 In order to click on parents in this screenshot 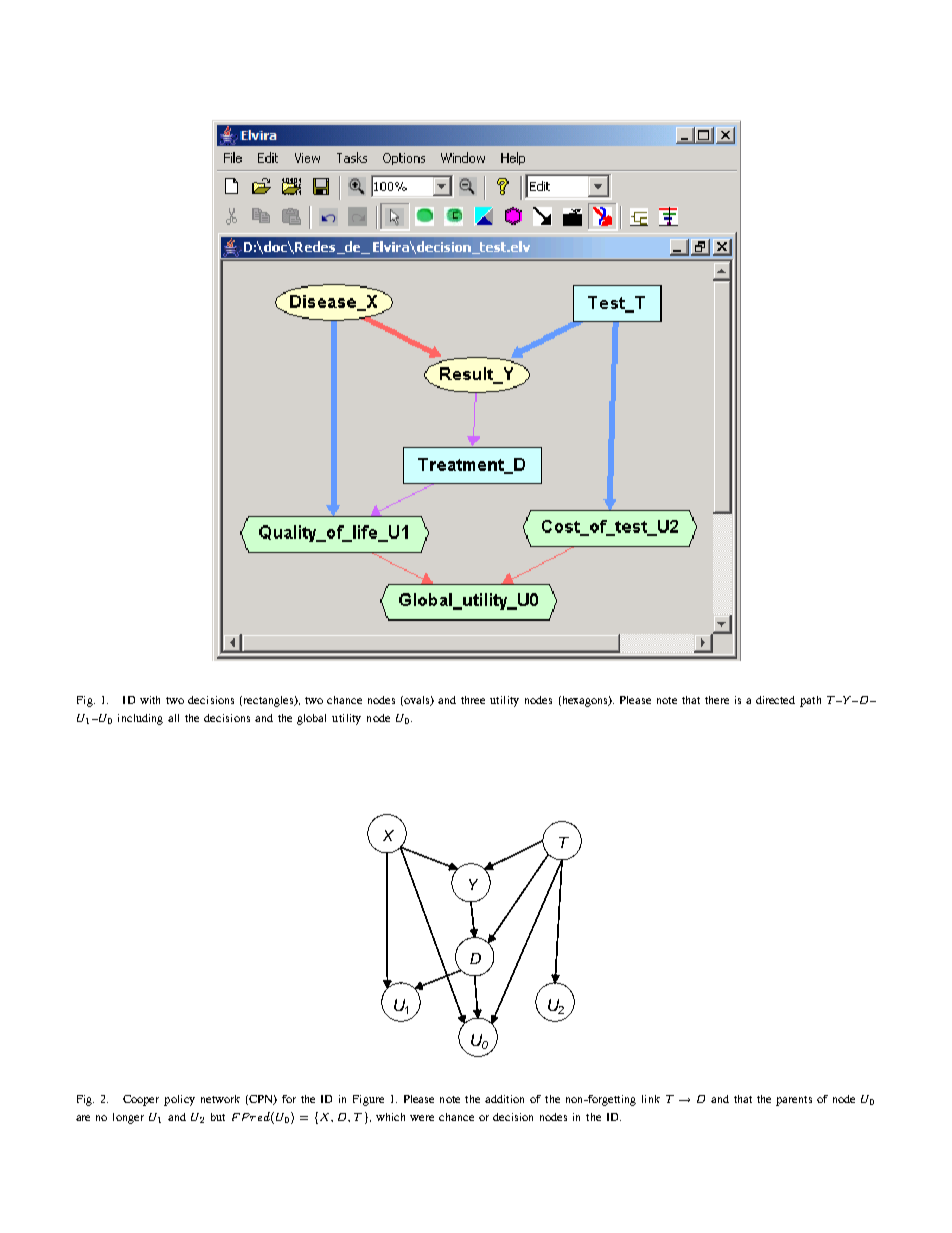, I will do `click(794, 1101)`.
